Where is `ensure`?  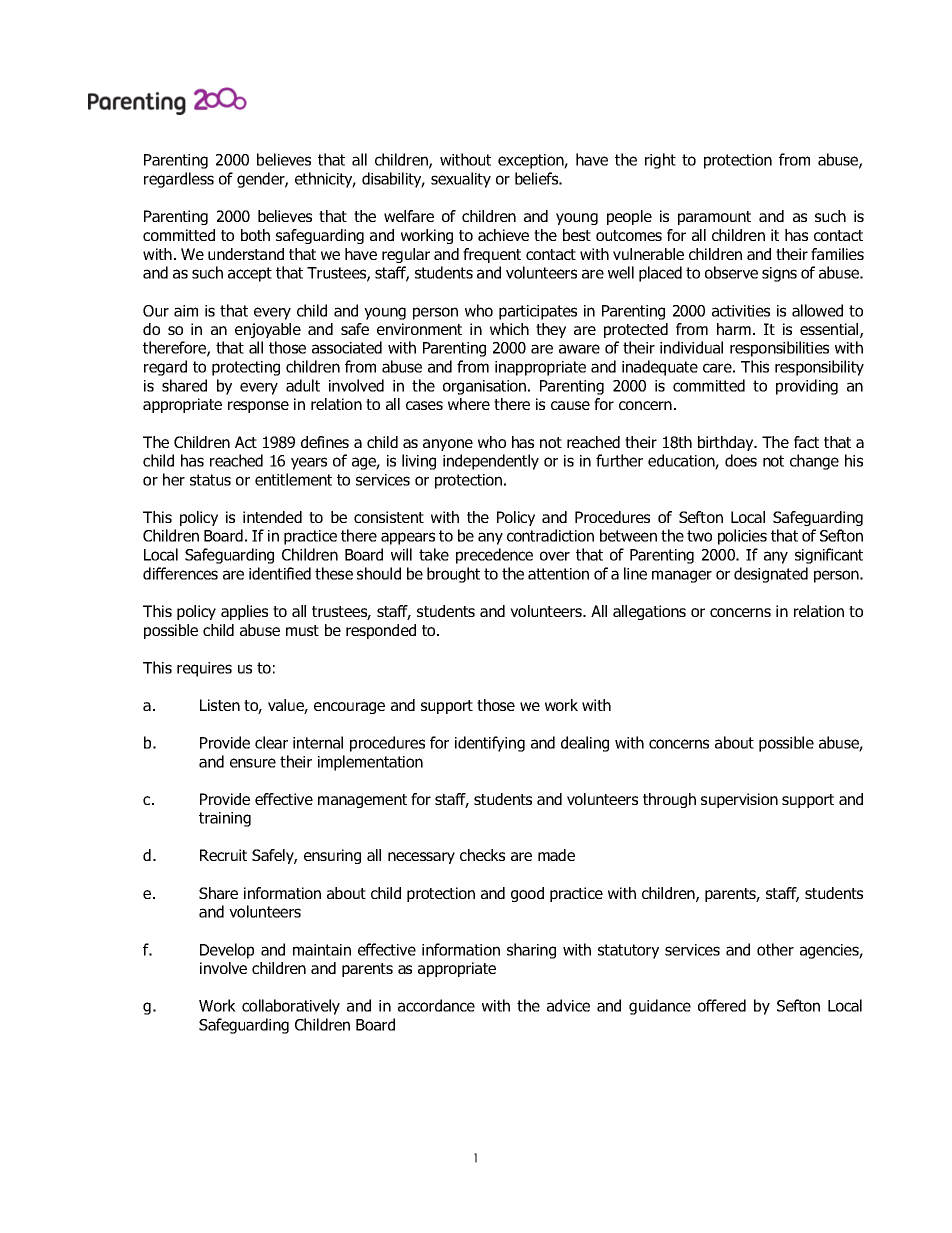
ensure is located at coordinates (253, 763).
